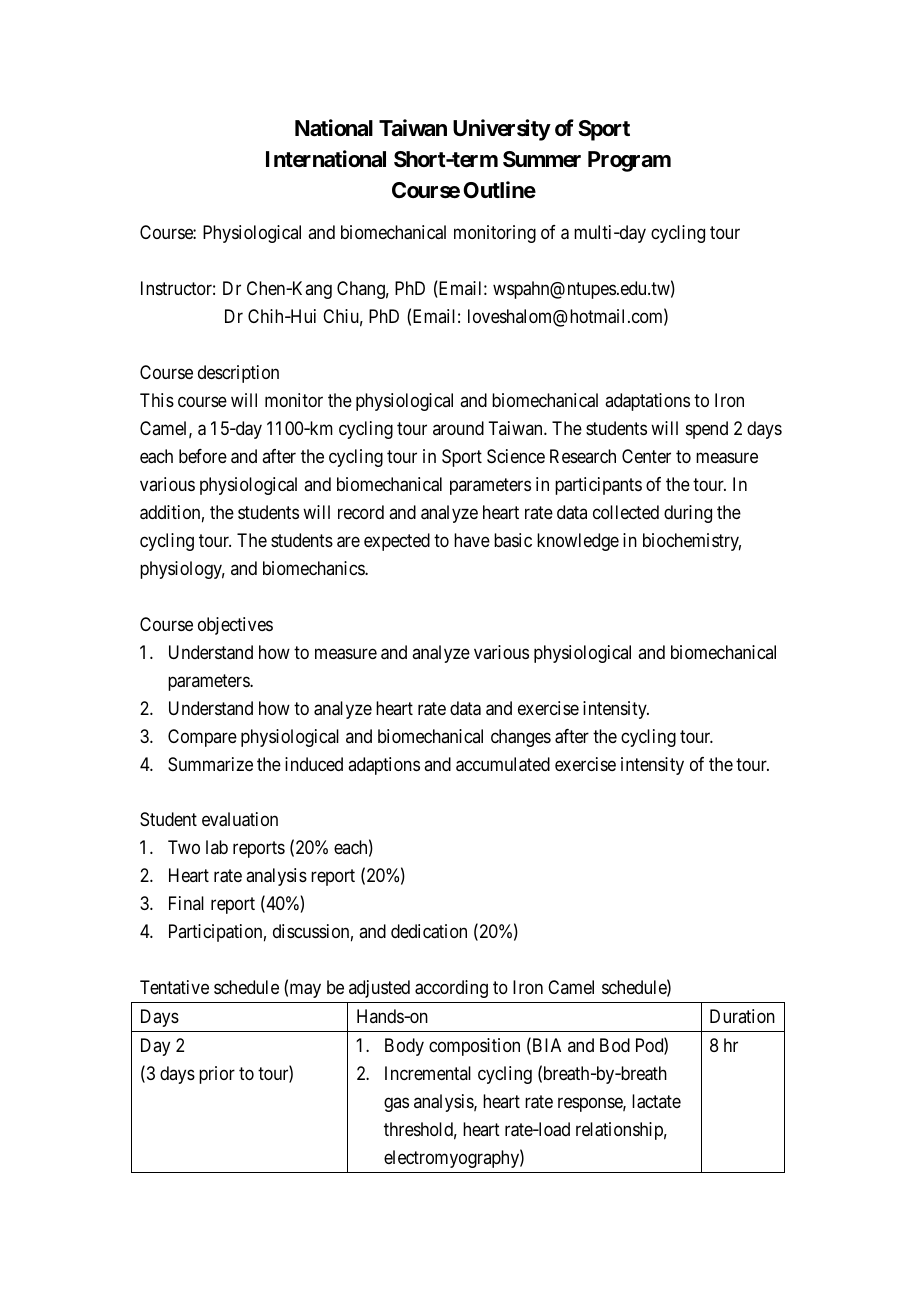  Describe the element at coordinates (502, 130) in the screenshot. I see `University` at that location.
